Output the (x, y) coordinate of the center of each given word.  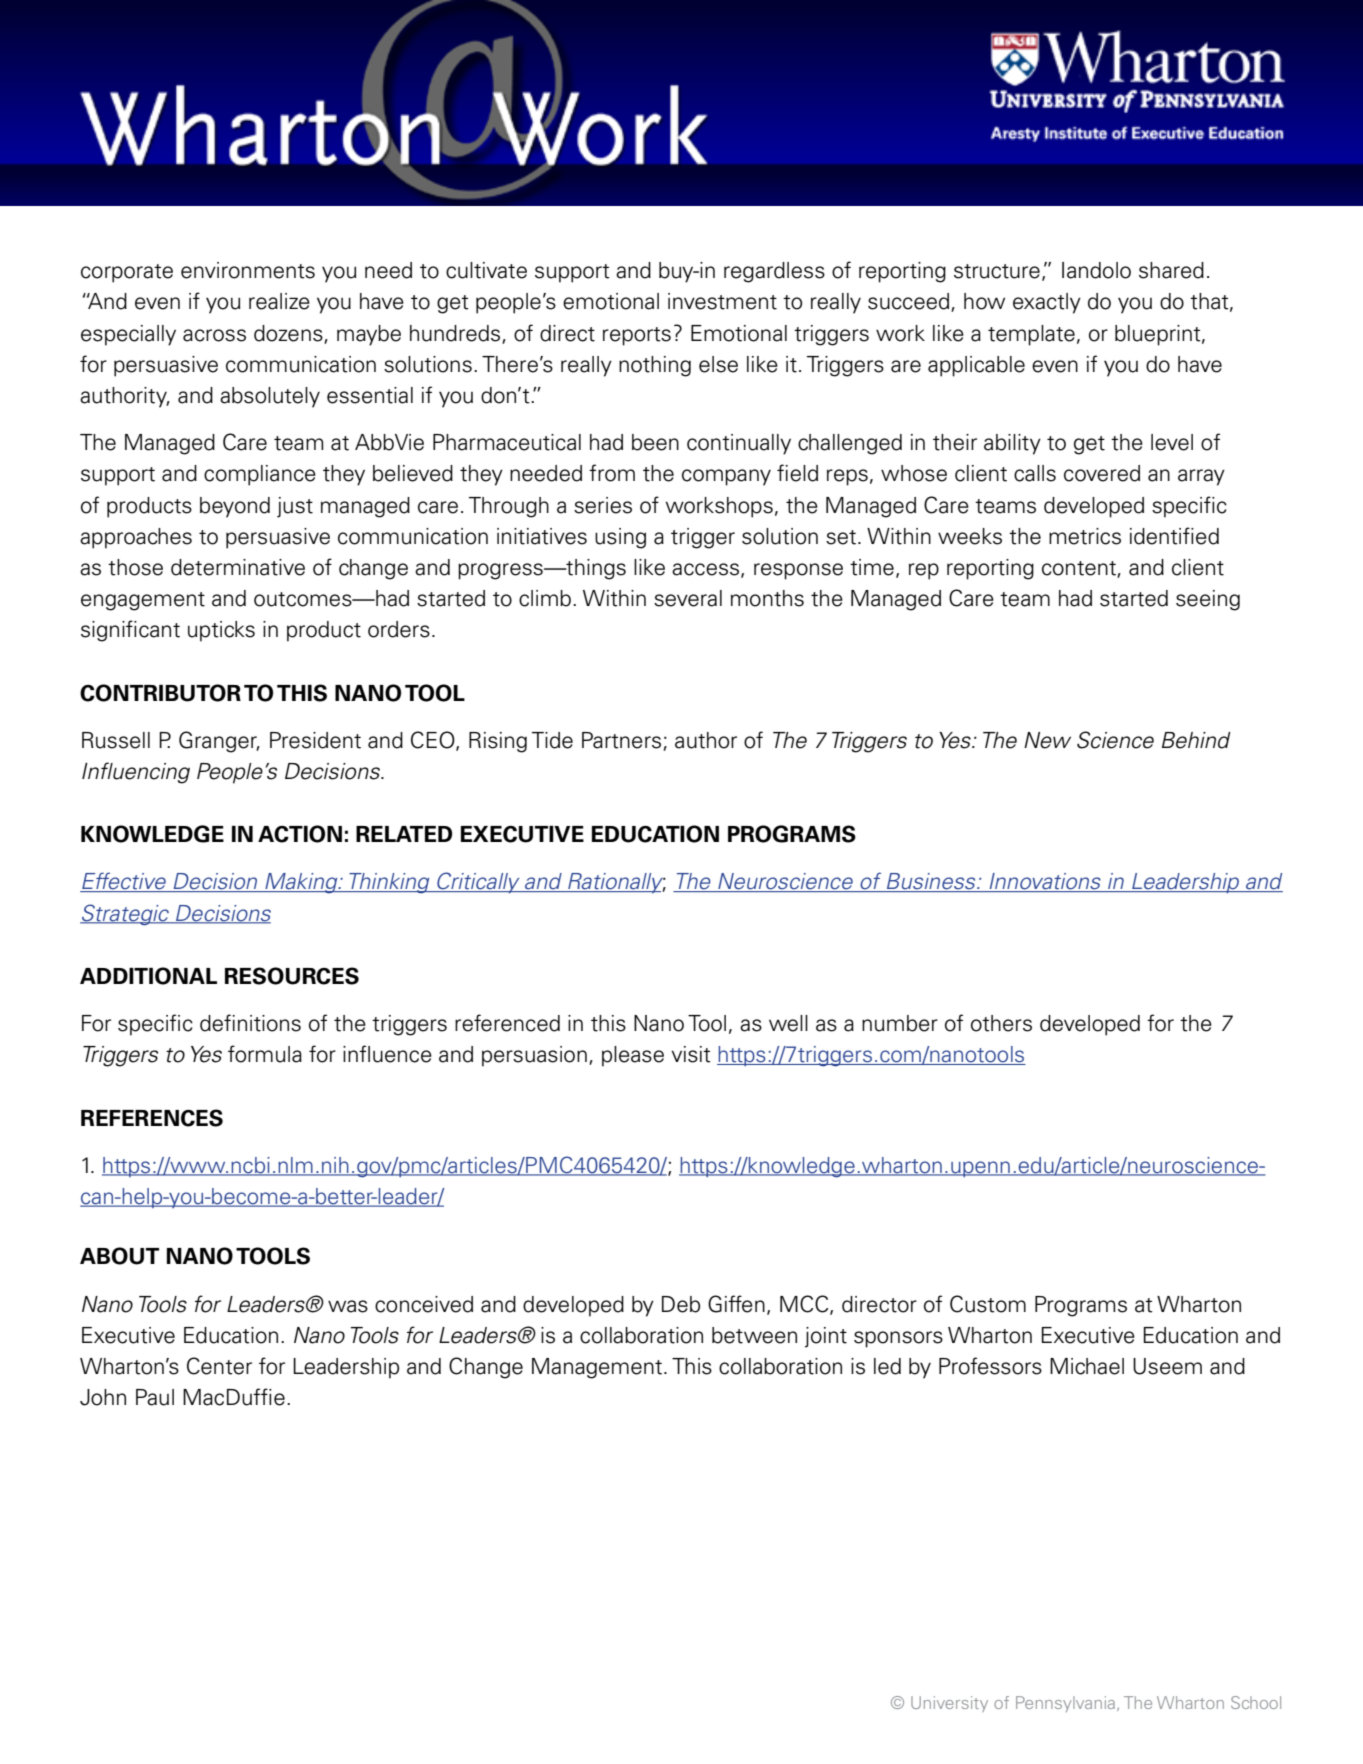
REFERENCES (152, 1118)
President (315, 740)
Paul (155, 1397)
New (1047, 740)
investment (722, 301)
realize (279, 301)
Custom (988, 1304)
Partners (621, 740)
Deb (681, 1304)
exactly (1047, 303)
